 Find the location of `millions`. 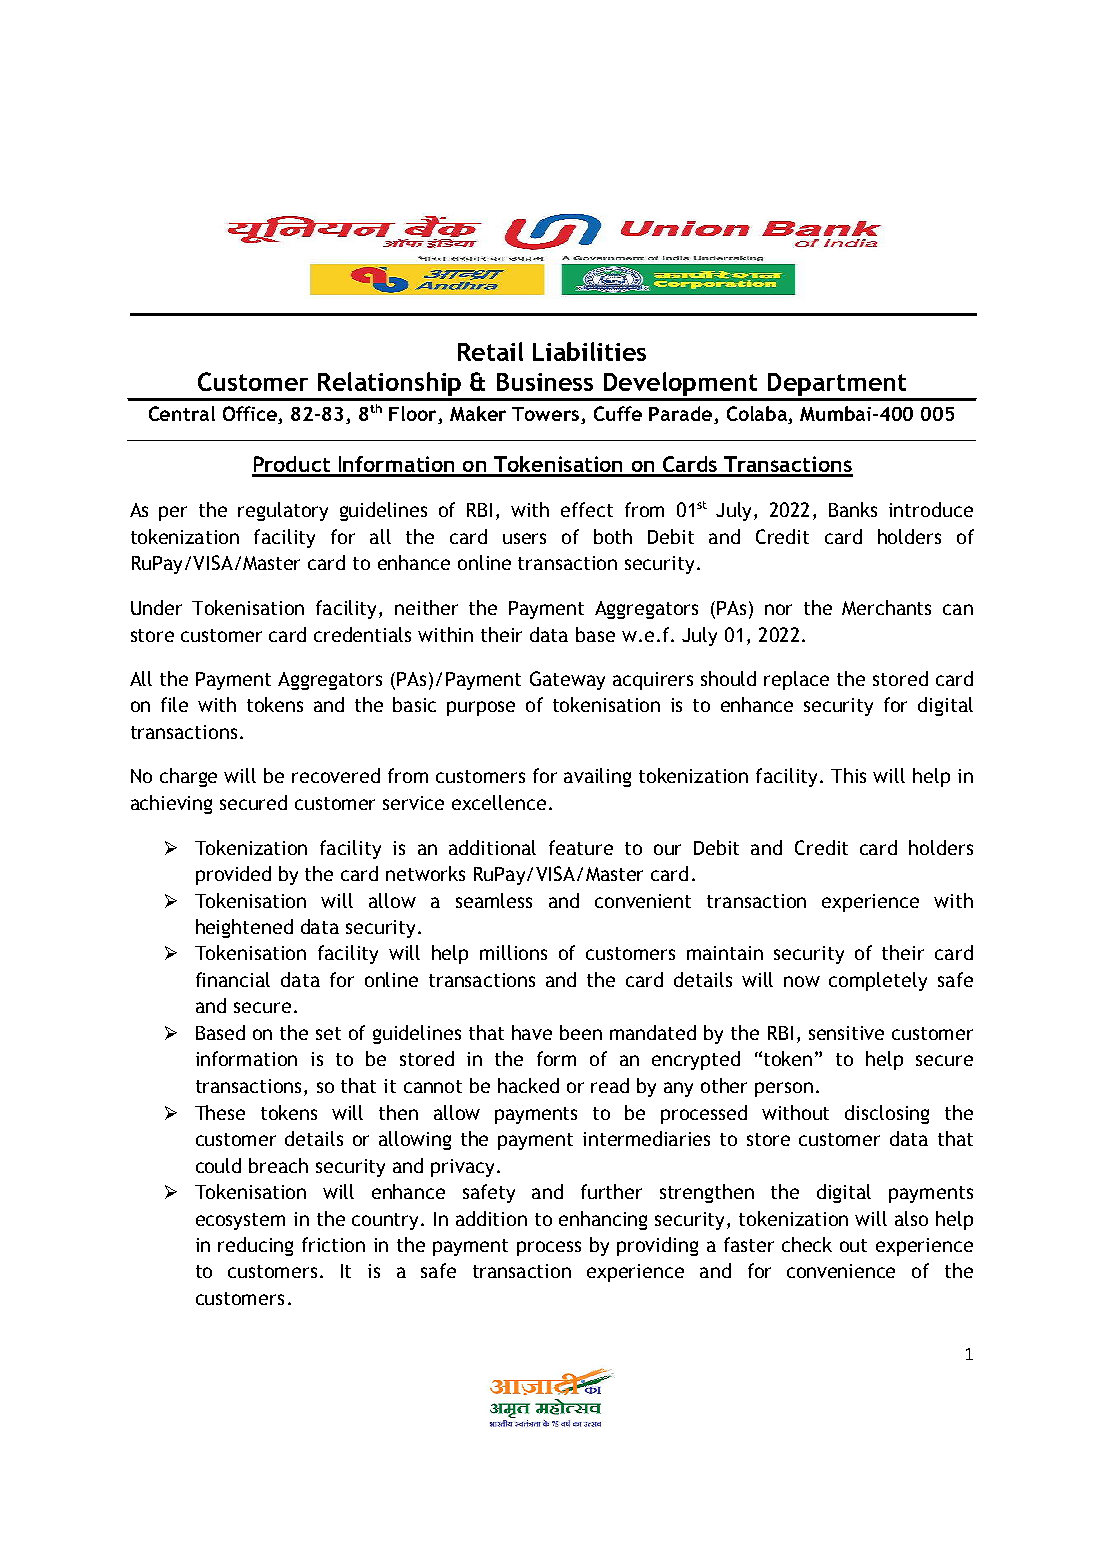

millions is located at coordinates (513, 952).
